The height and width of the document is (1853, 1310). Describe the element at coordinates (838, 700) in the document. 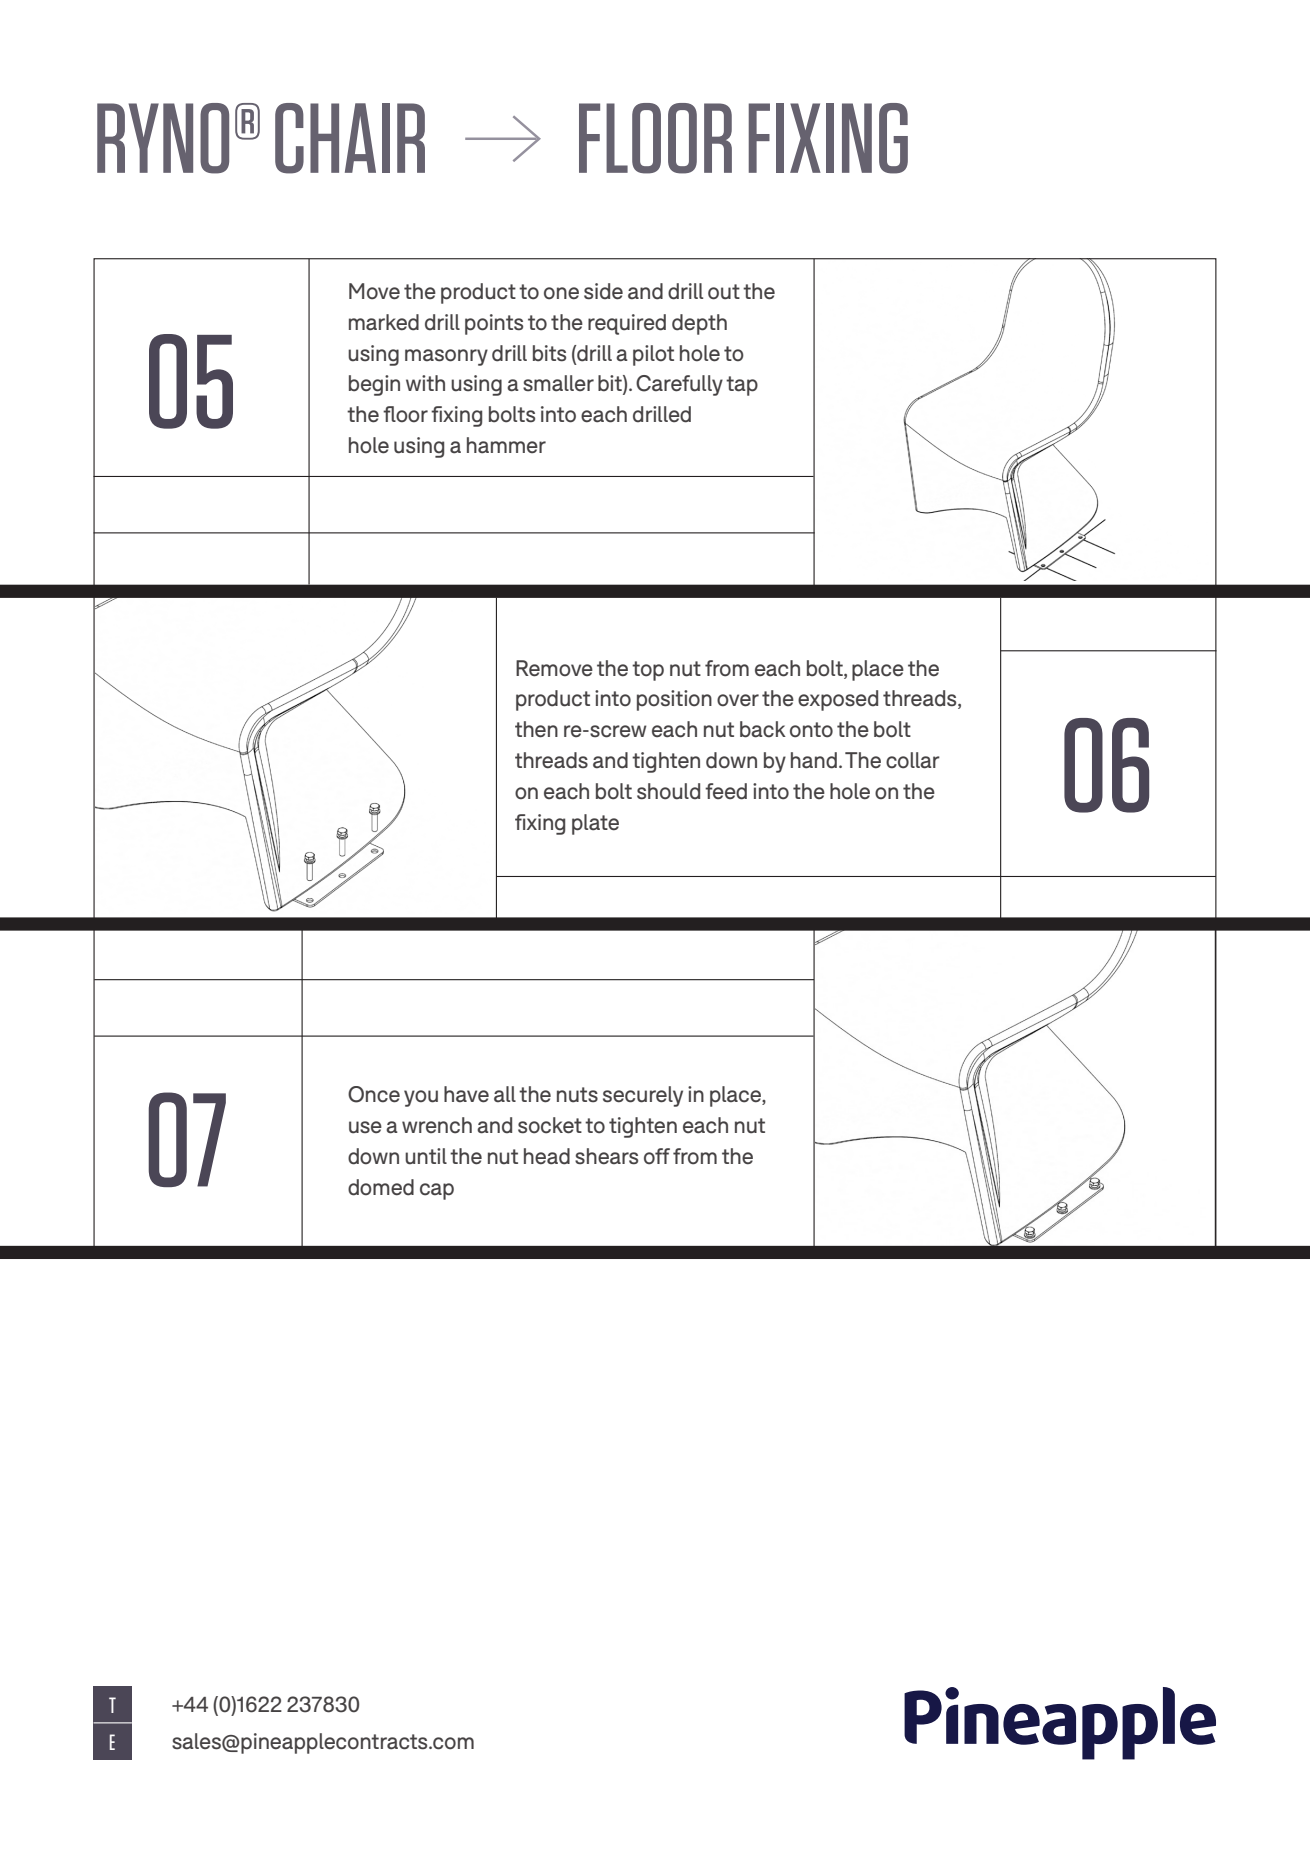

I see `exposed` at that location.
